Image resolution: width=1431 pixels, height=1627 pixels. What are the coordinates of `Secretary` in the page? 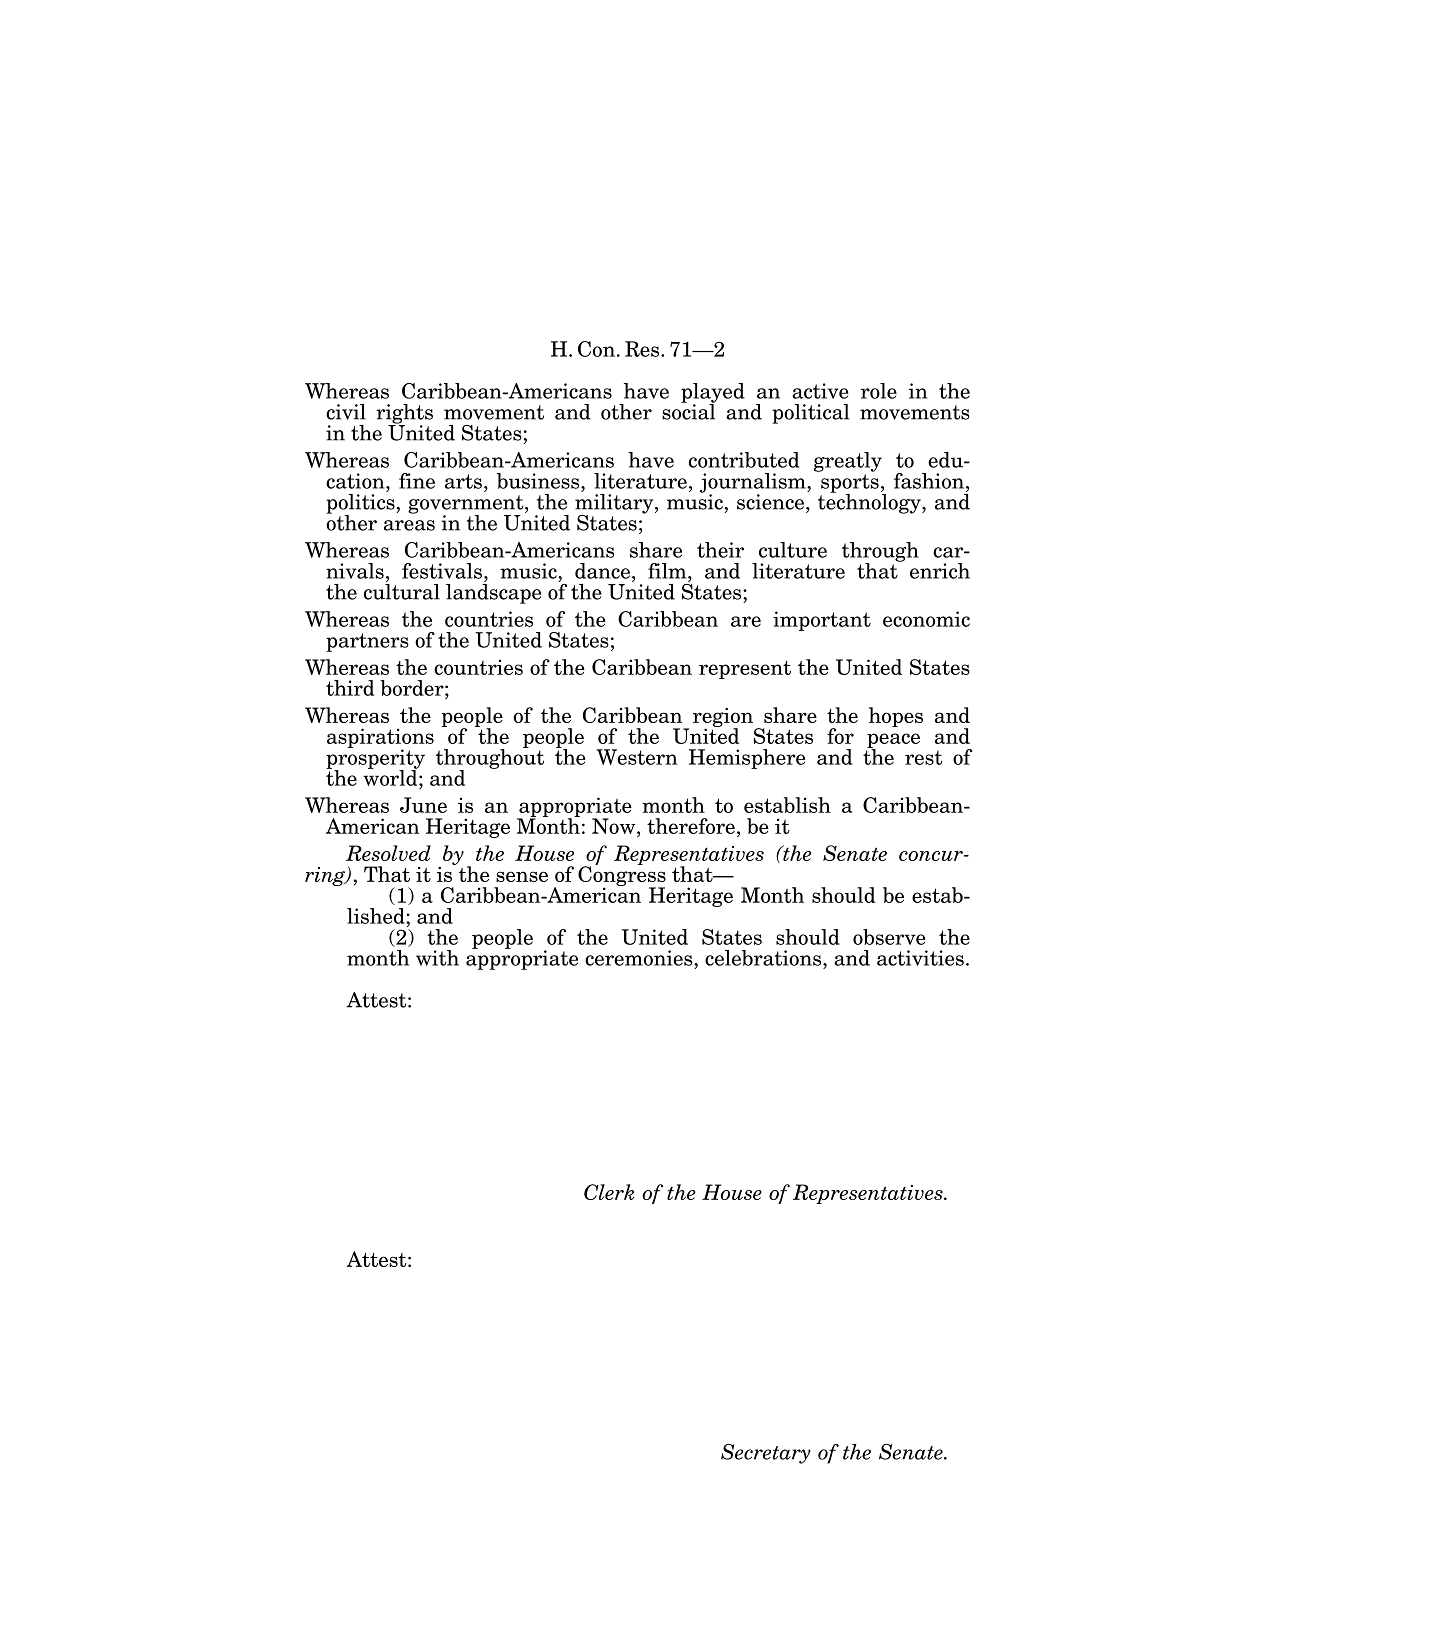 It's located at (766, 1454).
